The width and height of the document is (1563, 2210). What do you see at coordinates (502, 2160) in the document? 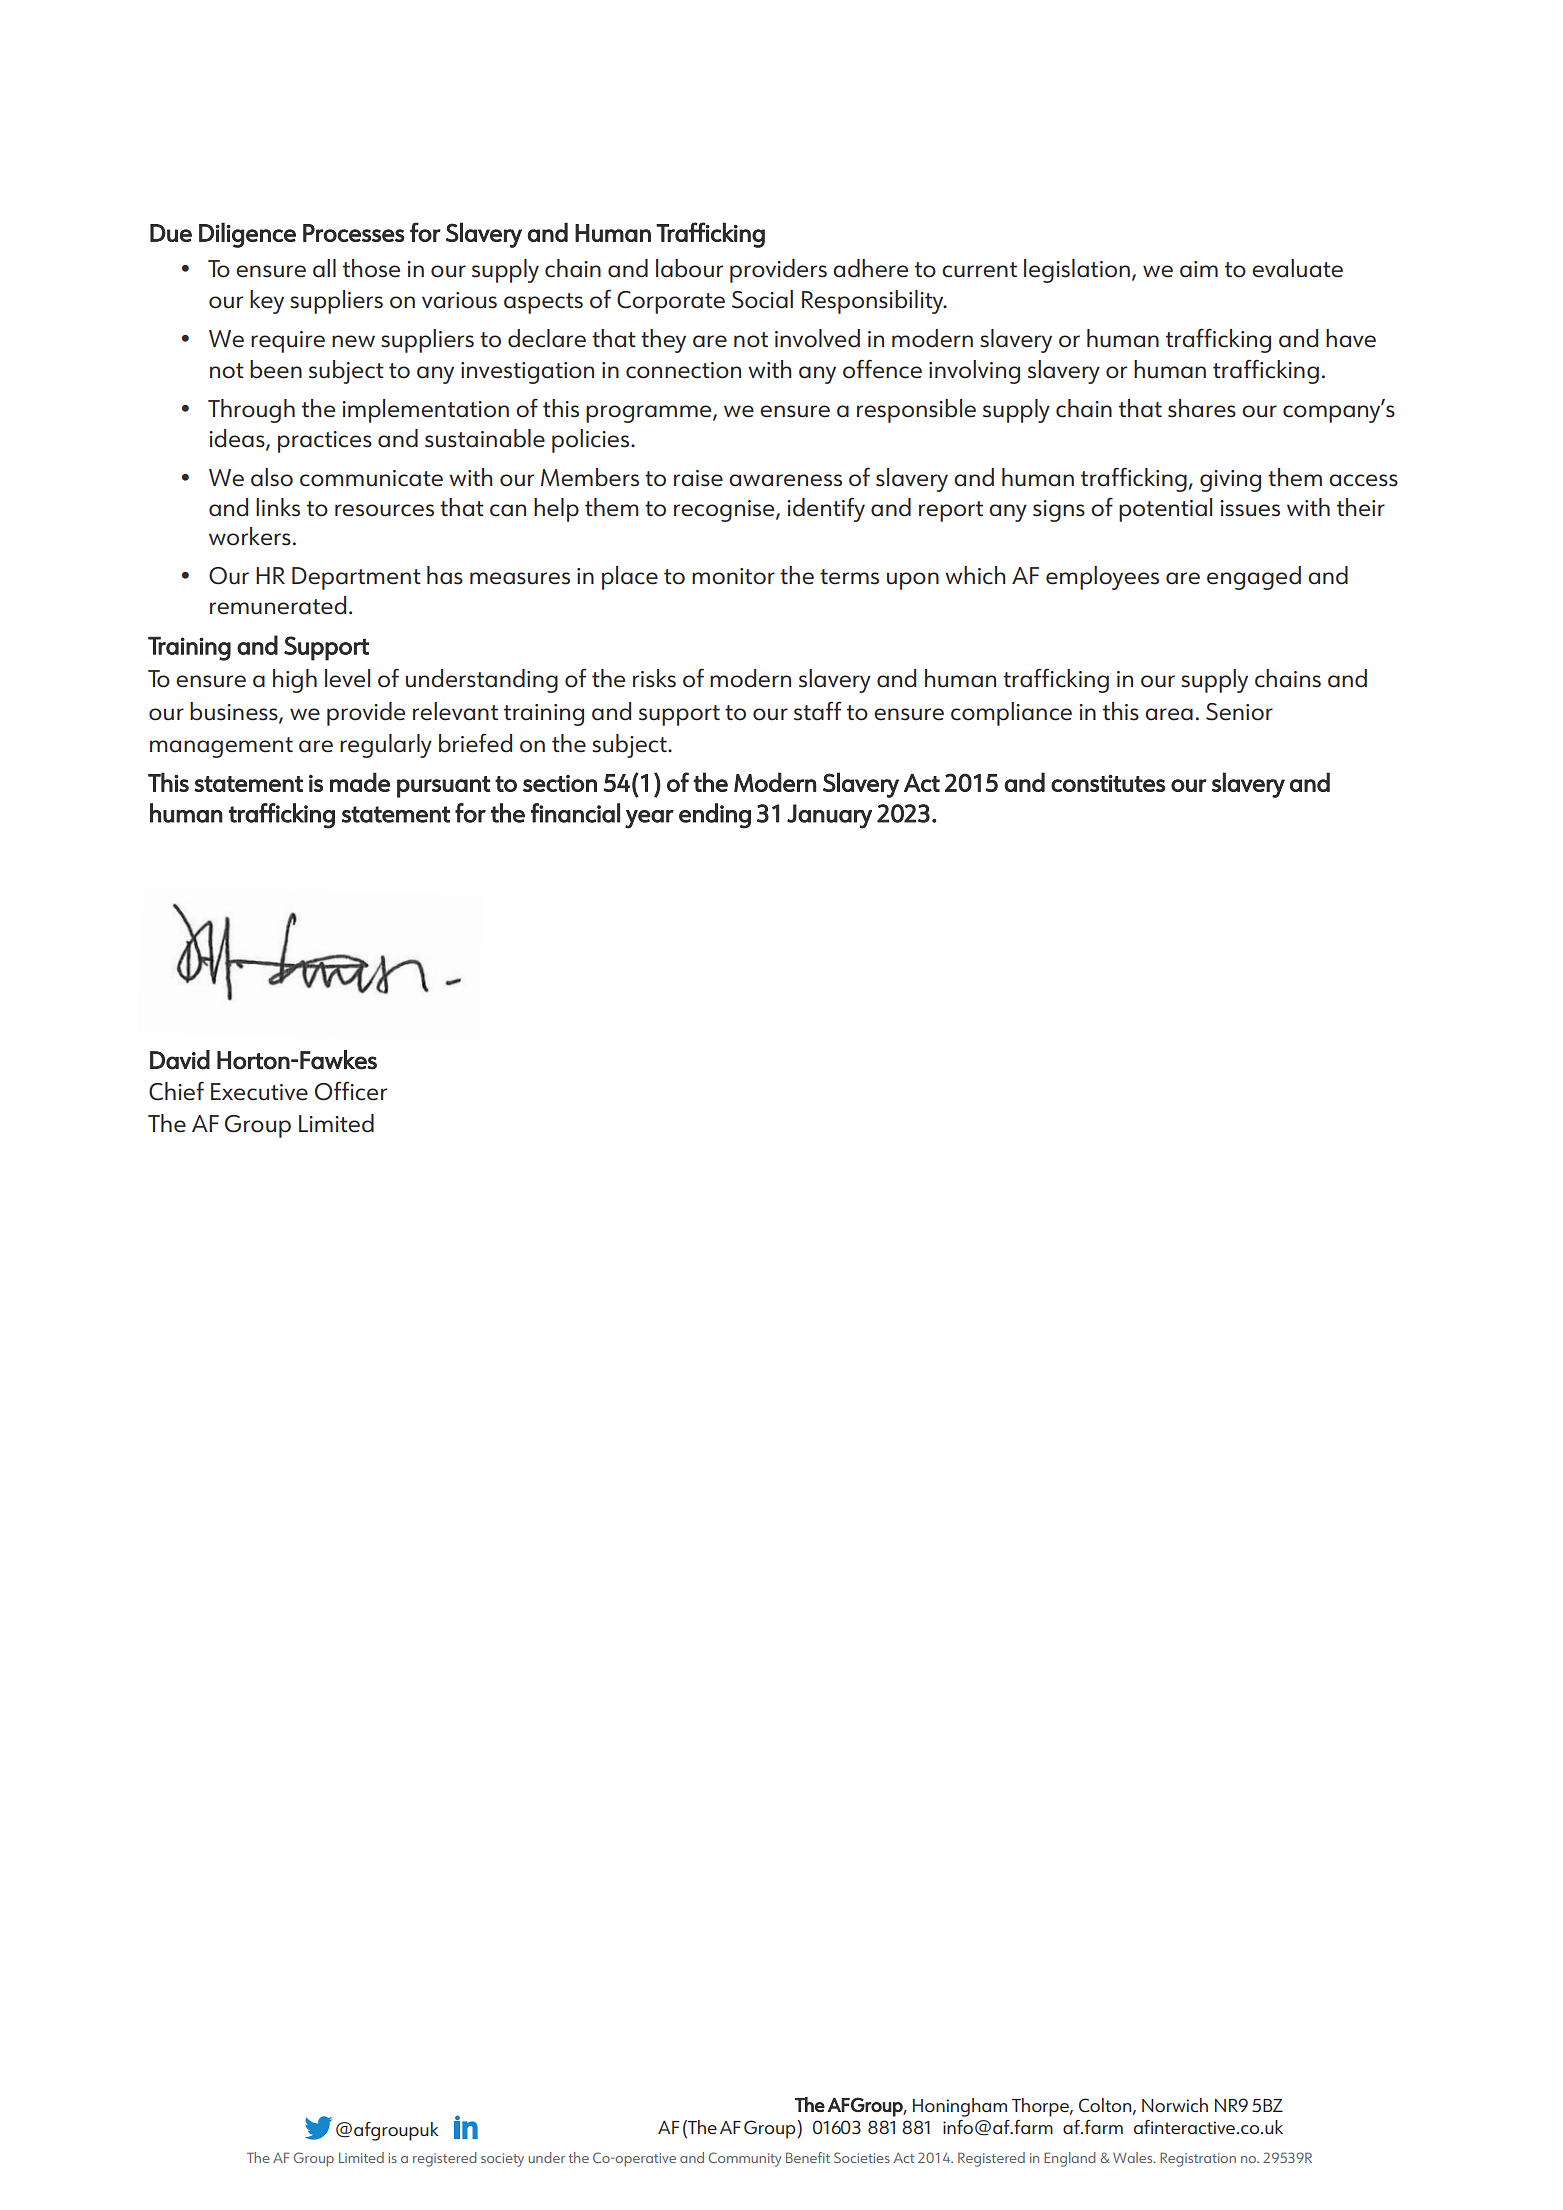
I see `society` at bounding box center [502, 2160].
